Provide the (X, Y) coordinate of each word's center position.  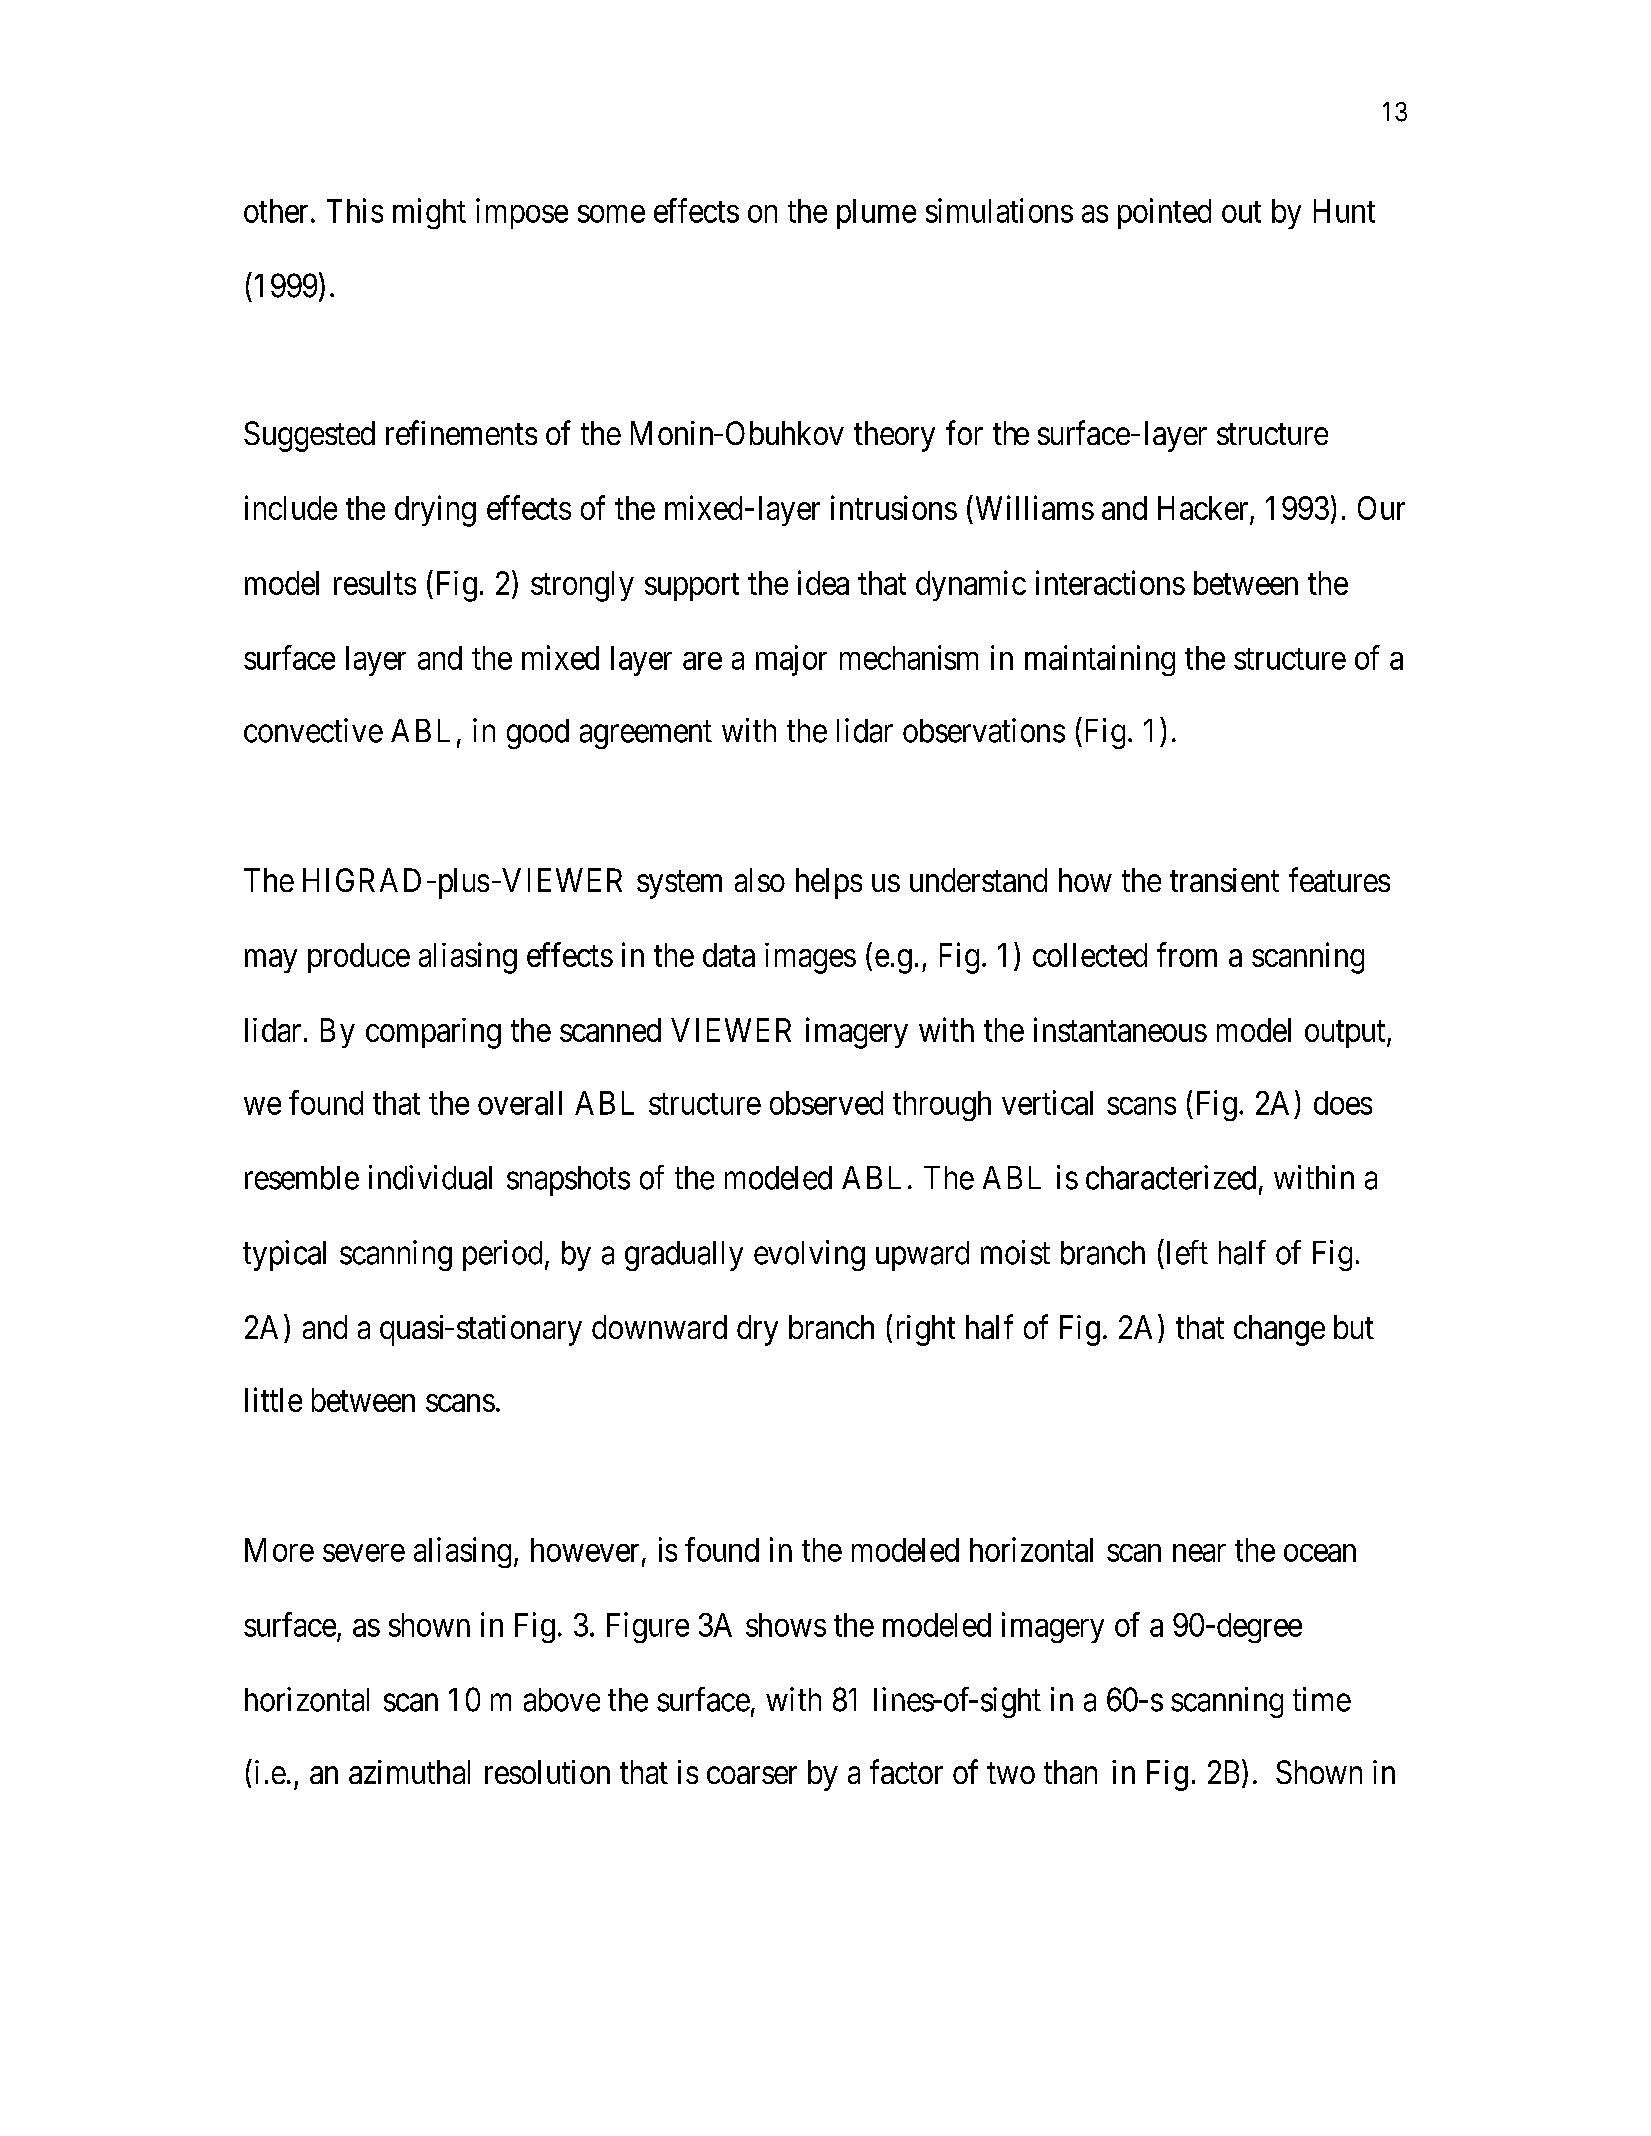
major (791, 660)
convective (313, 730)
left (1187, 1252)
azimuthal (409, 1772)
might (429, 213)
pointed (1164, 213)
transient (1224, 880)
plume (876, 214)
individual (430, 1177)
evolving (809, 1255)
